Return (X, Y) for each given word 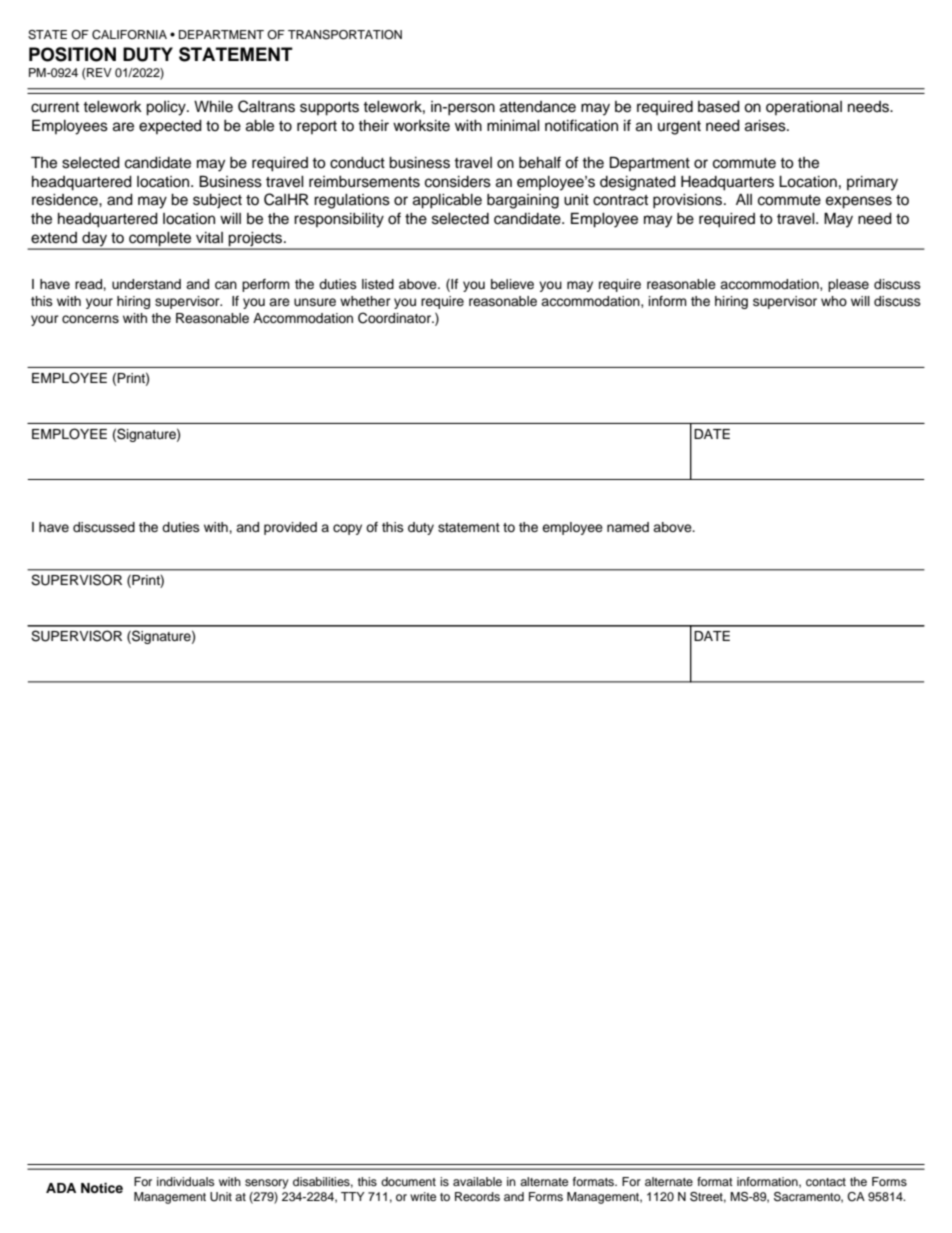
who (834, 301)
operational (804, 108)
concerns (90, 319)
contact (826, 1182)
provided (290, 528)
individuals (185, 1181)
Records (477, 1196)
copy (347, 529)
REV (99, 72)
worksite (421, 126)
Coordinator (396, 318)
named (628, 527)
